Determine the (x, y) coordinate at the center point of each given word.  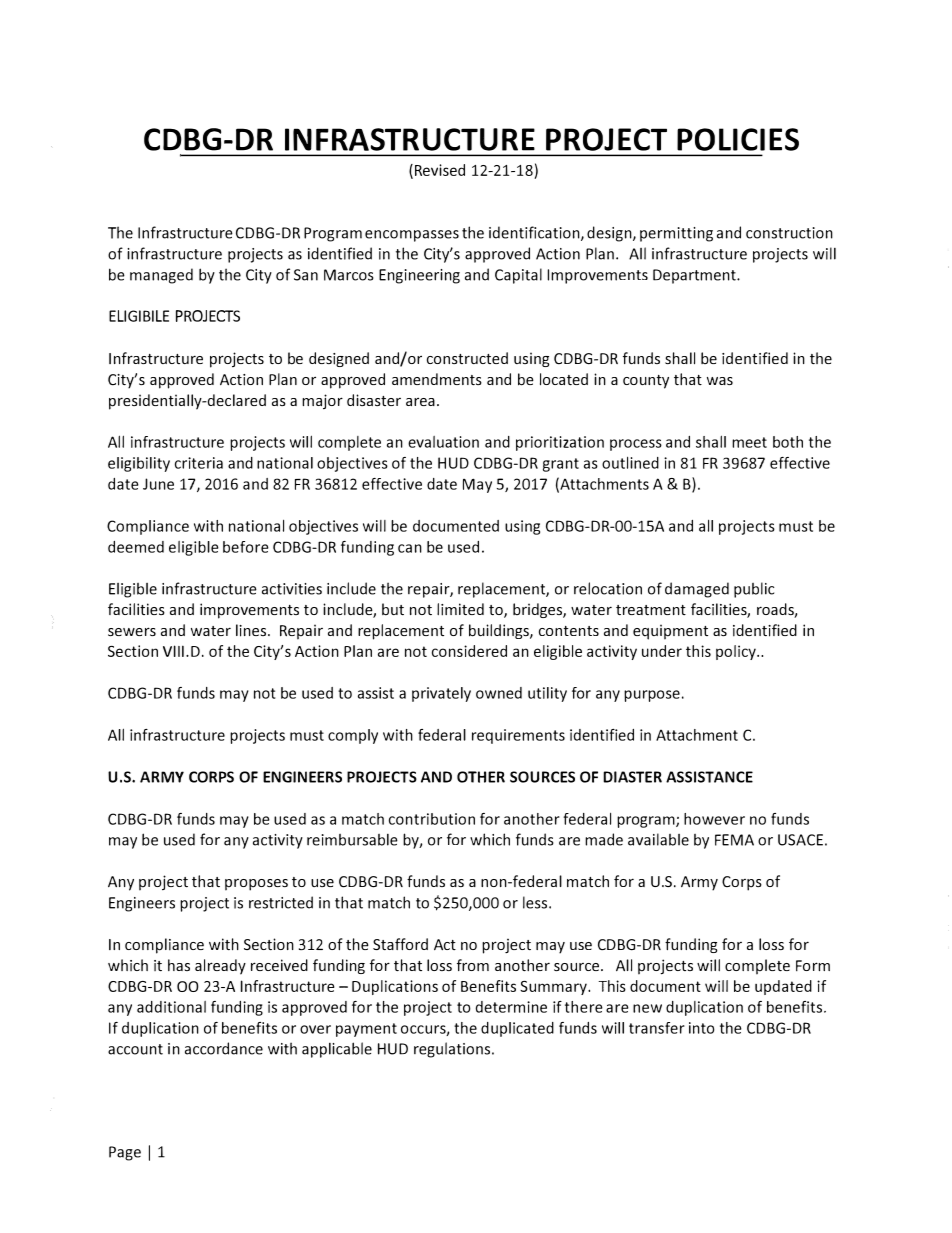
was (720, 381)
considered (469, 651)
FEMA (734, 840)
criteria (199, 463)
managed (161, 276)
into (701, 1028)
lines (252, 630)
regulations (453, 1050)
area (420, 401)
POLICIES (738, 139)
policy (737, 652)
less (536, 902)
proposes (256, 885)
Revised (438, 171)
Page (125, 1153)
